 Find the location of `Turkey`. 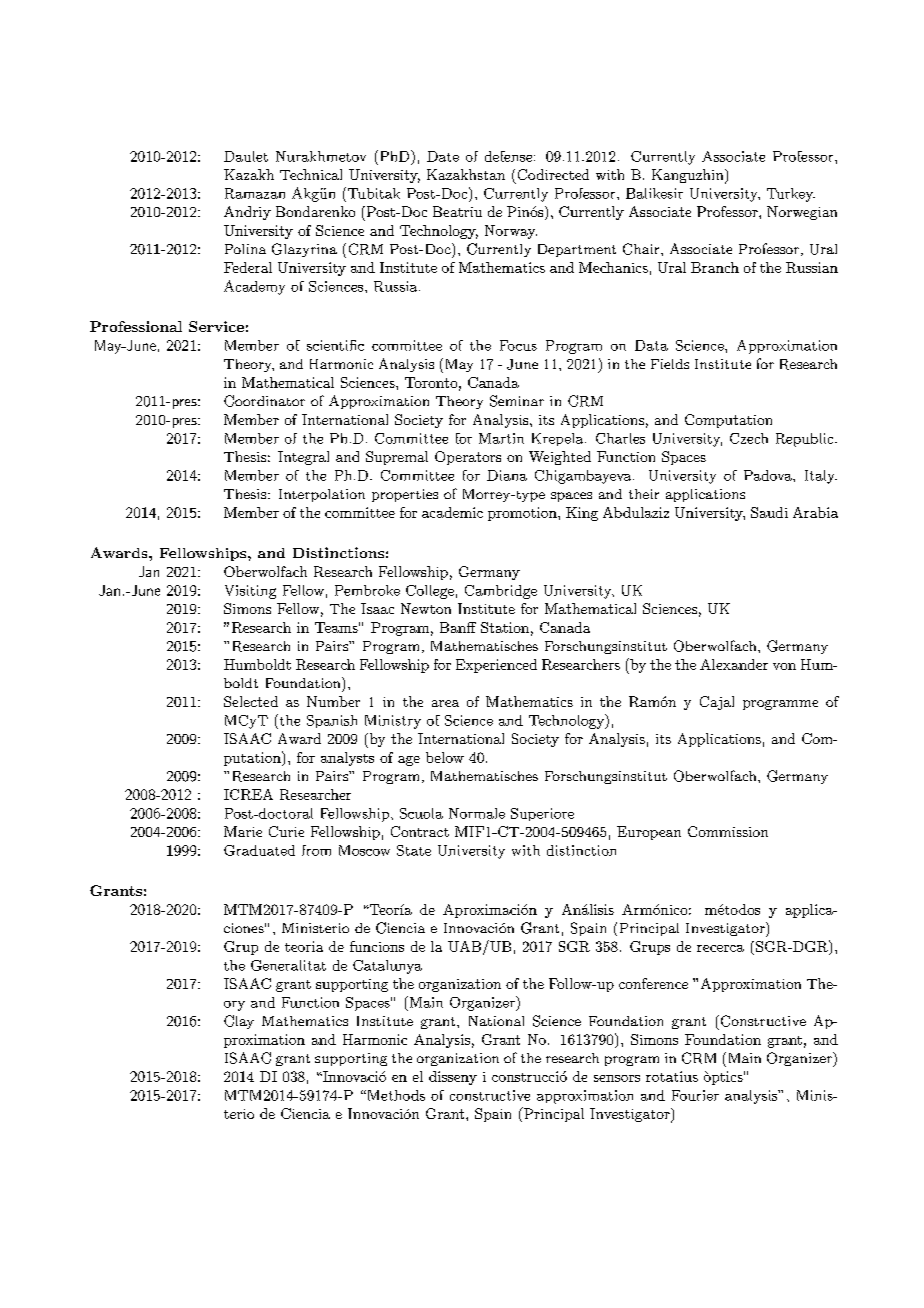

Turkey is located at coordinates (791, 195).
